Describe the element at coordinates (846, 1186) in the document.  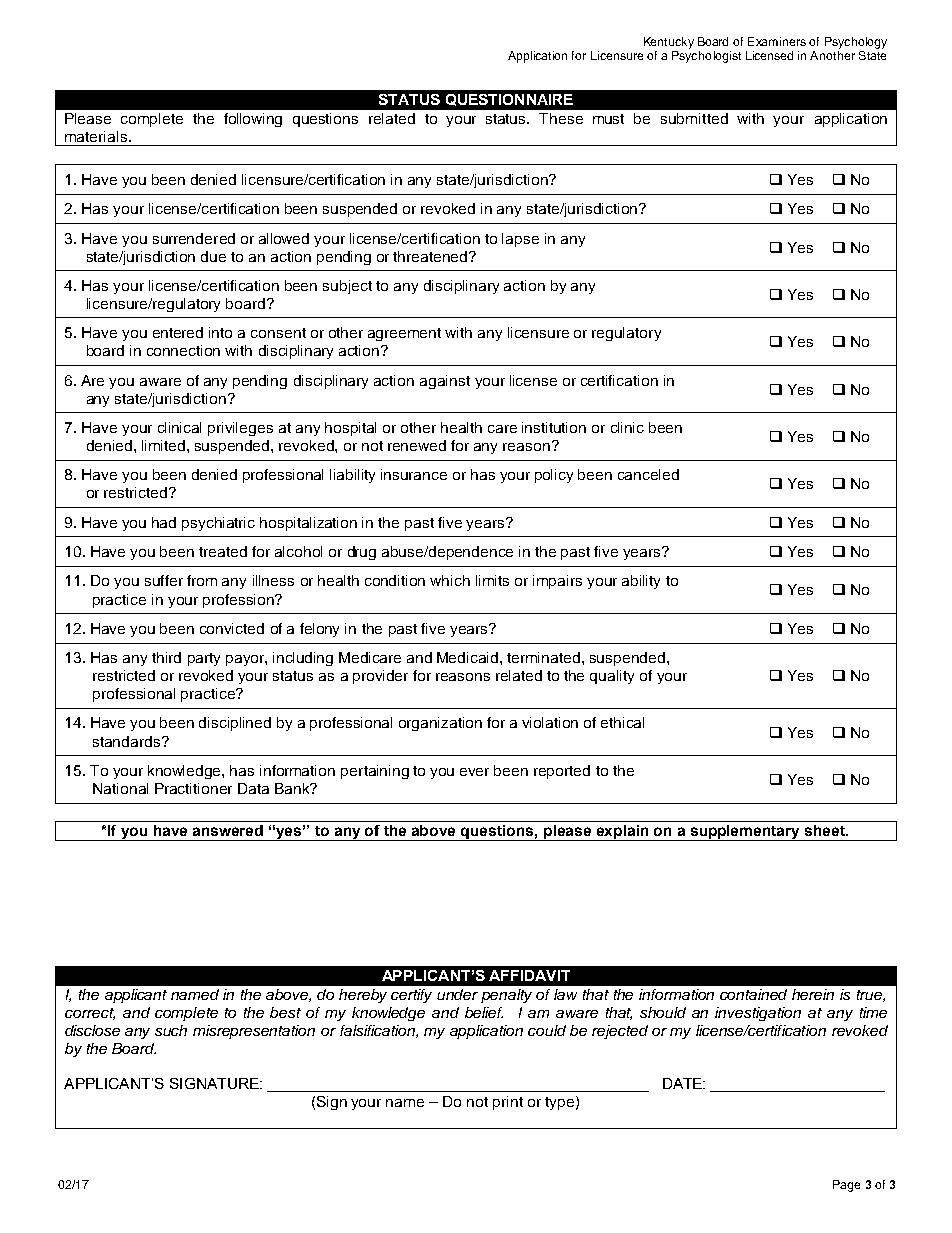
I see `Page` at that location.
